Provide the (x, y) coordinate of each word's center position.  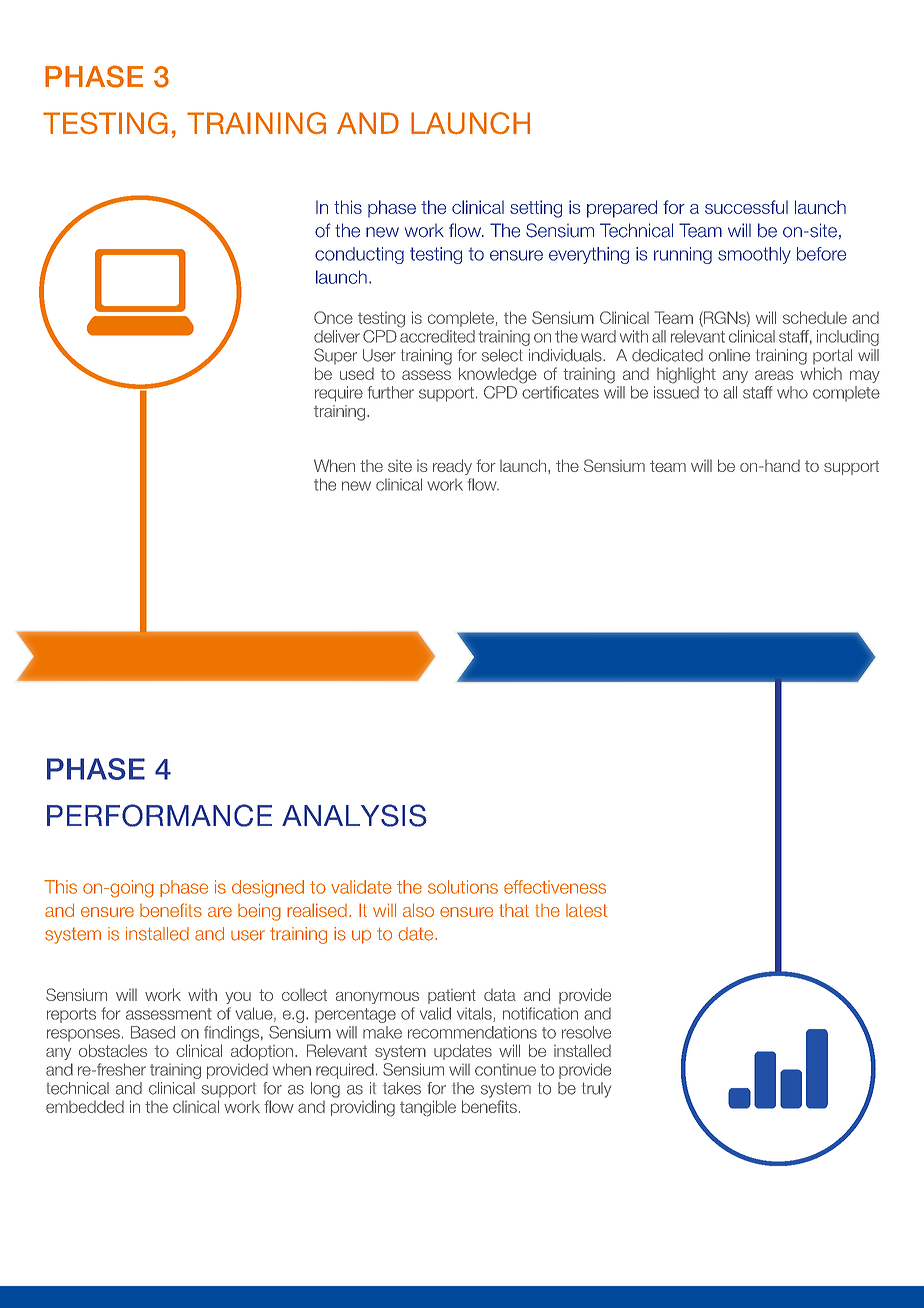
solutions (463, 887)
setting (536, 209)
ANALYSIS (354, 815)
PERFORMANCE (159, 815)
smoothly (754, 255)
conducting (359, 255)
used (357, 374)
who (792, 392)
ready (452, 467)
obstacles (113, 1050)
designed (268, 889)
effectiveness (555, 887)
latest (587, 910)
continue (505, 1070)
